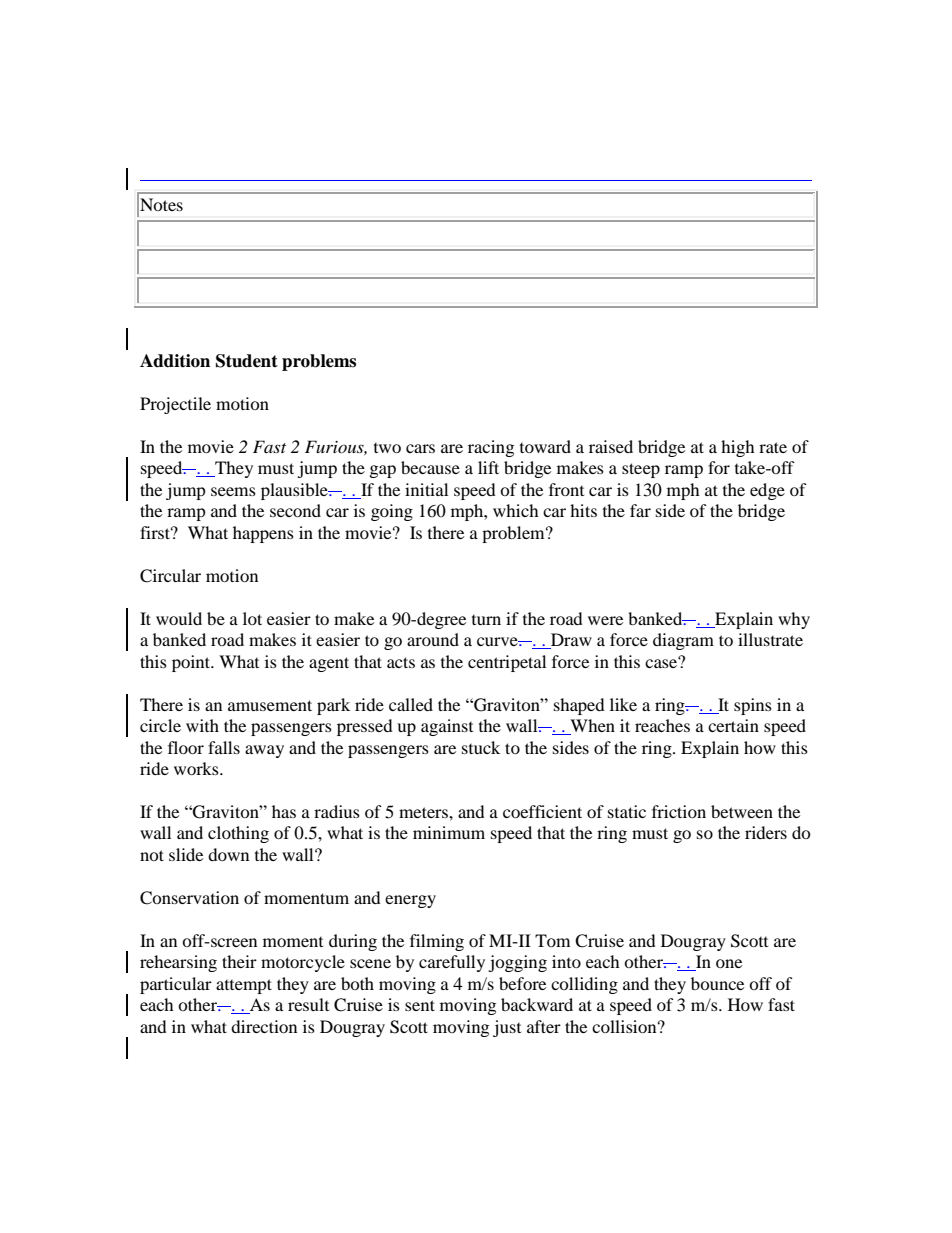 Image resolution: width=952 pixels, height=1233 pixels. I want to click on just, so click(507, 1028).
